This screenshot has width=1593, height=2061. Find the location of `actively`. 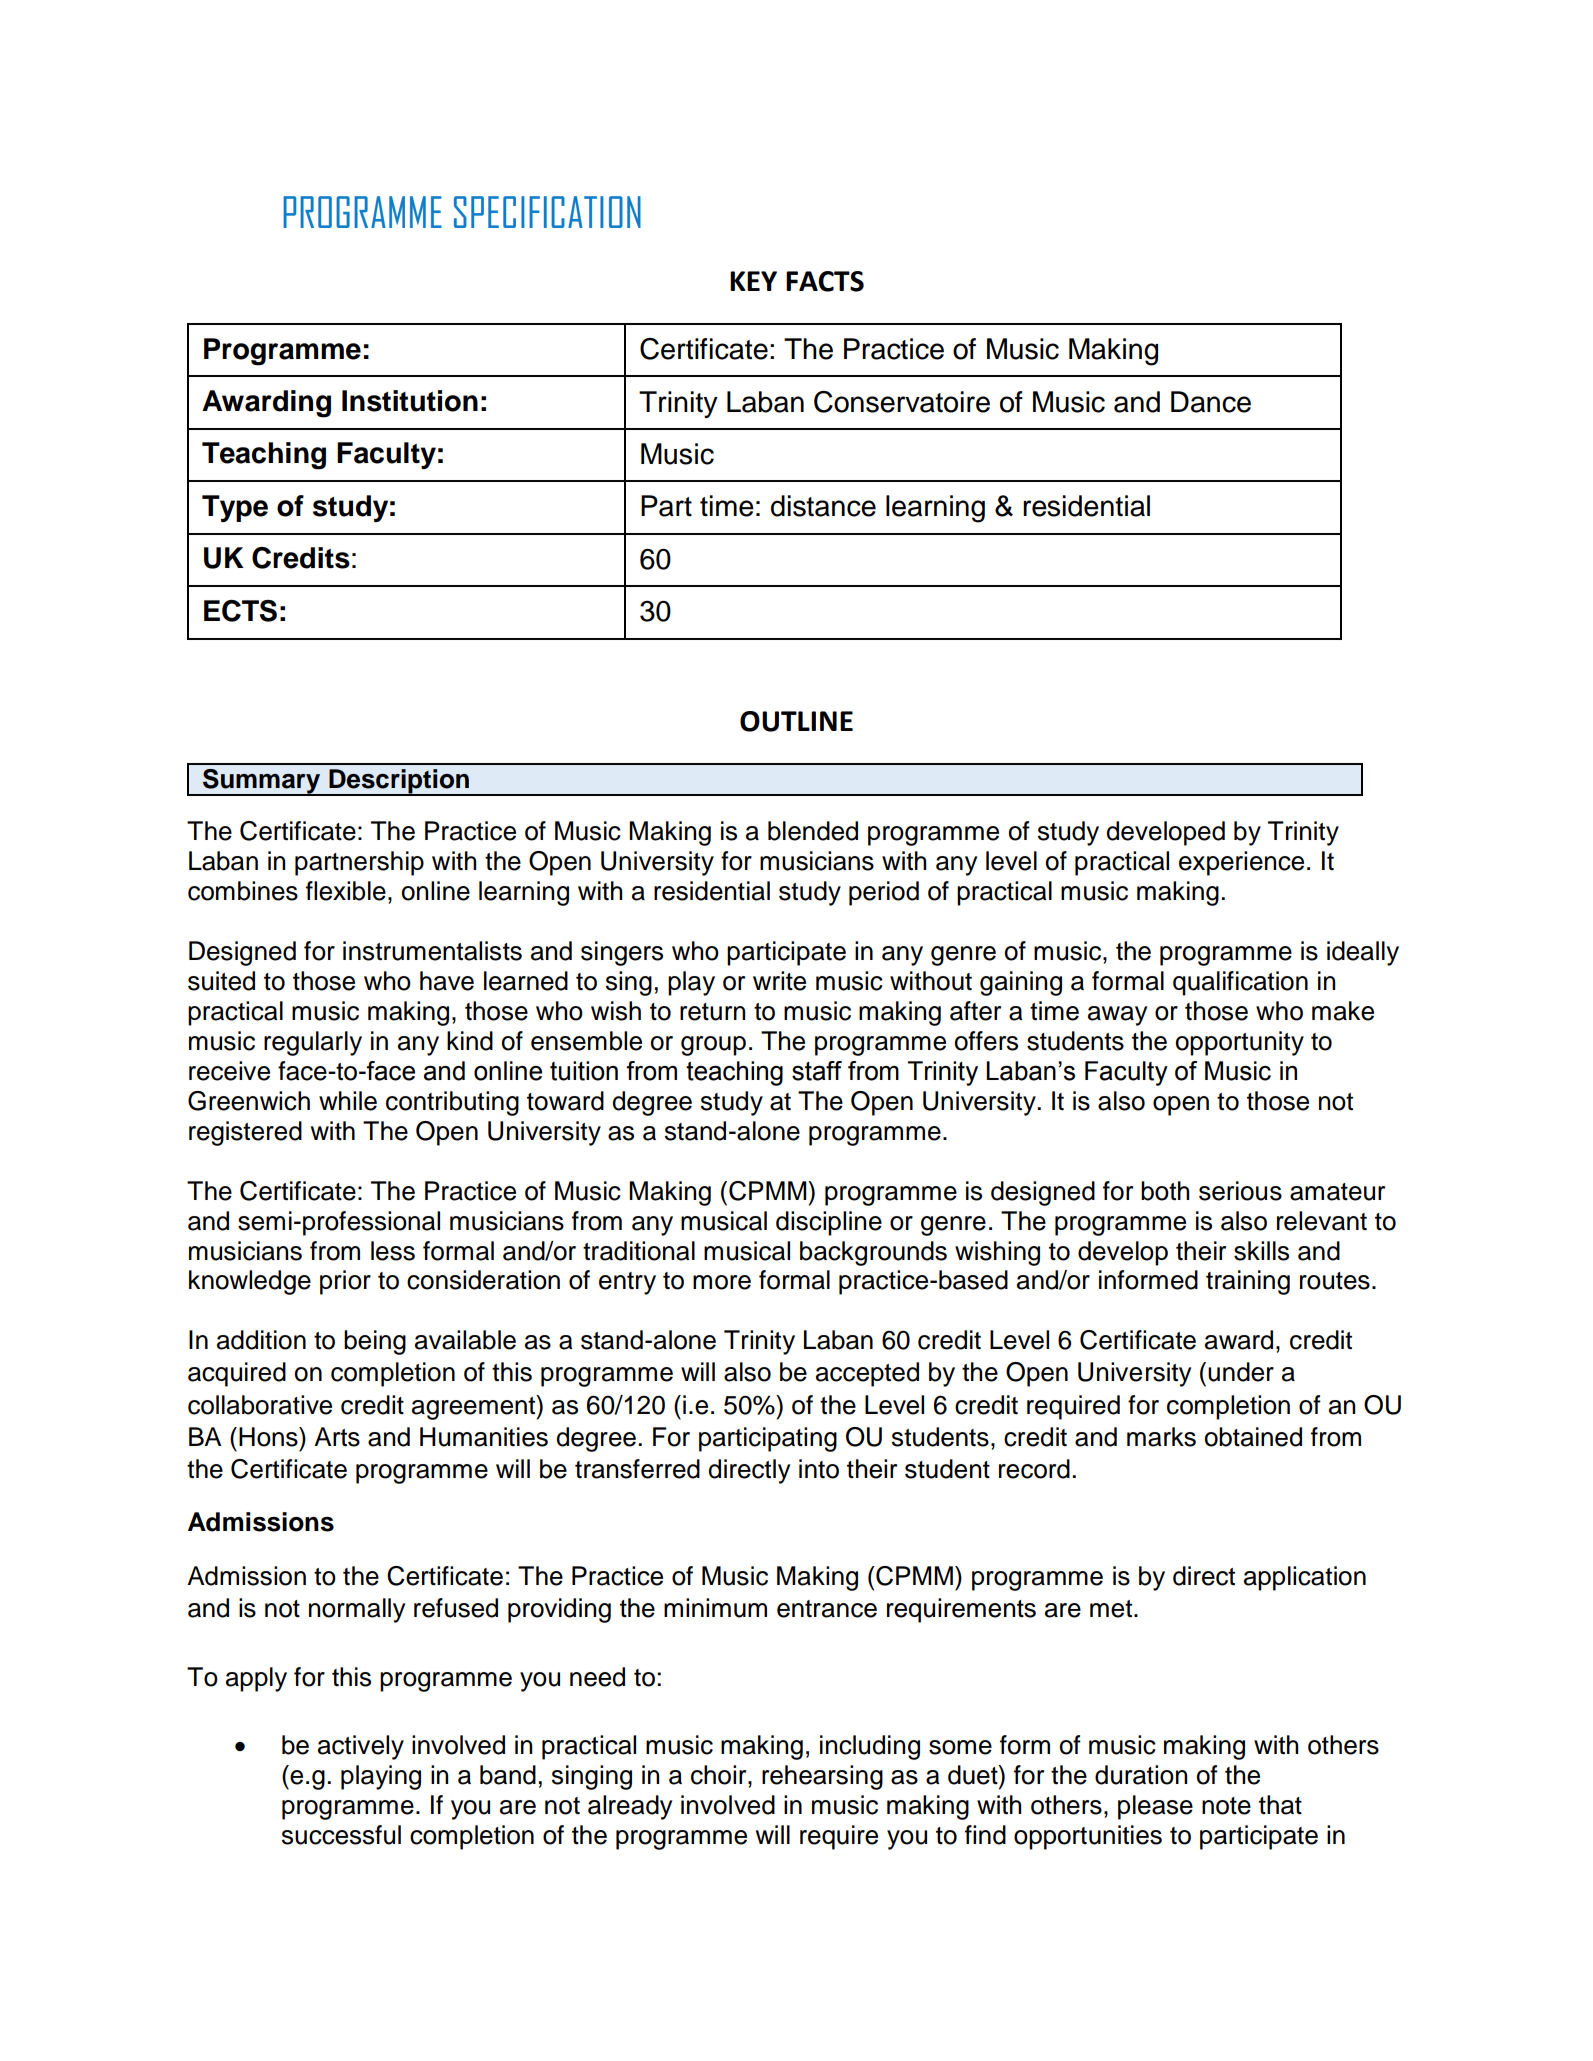

actively is located at coordinates (361, 1747).
